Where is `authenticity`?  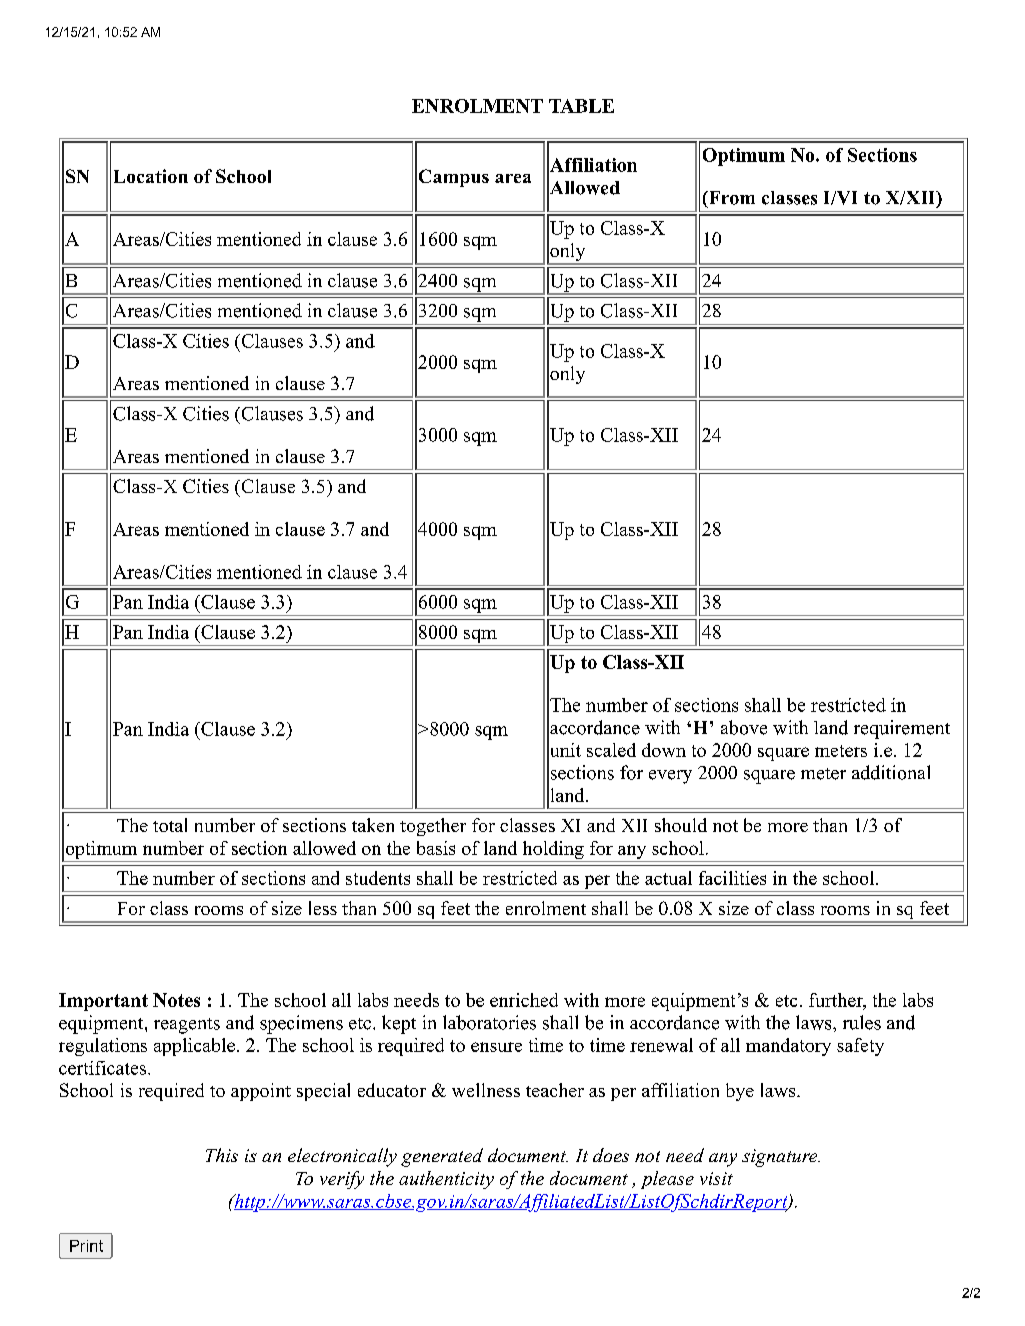 authenticity is located at coordinates (446, 1180).
